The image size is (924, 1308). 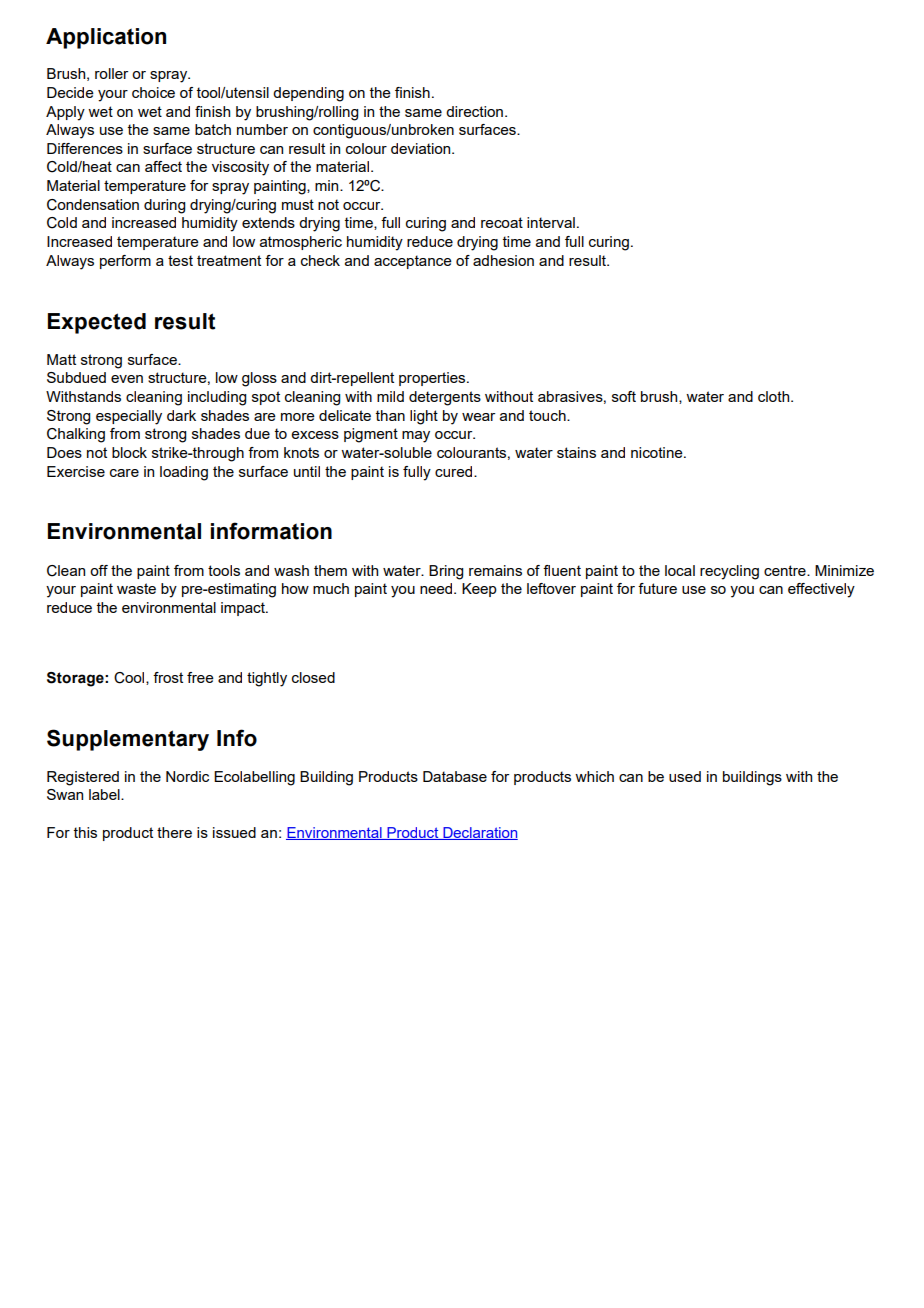 What do you see at coordinates (821, 590) in the page?
I see `effectively` at bounding box center [821, 590].
